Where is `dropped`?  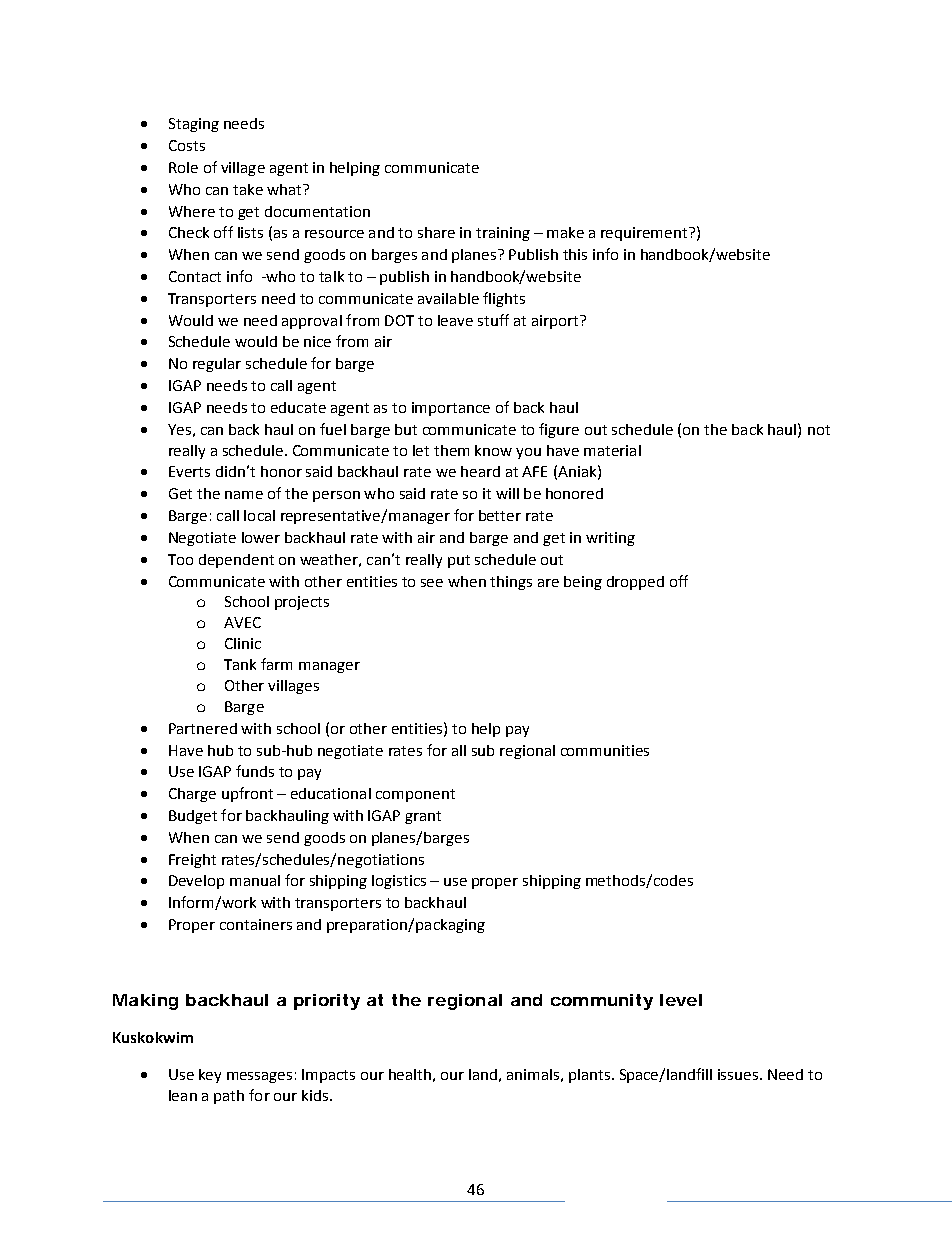 dropped is located at coordinates (635, 583).
